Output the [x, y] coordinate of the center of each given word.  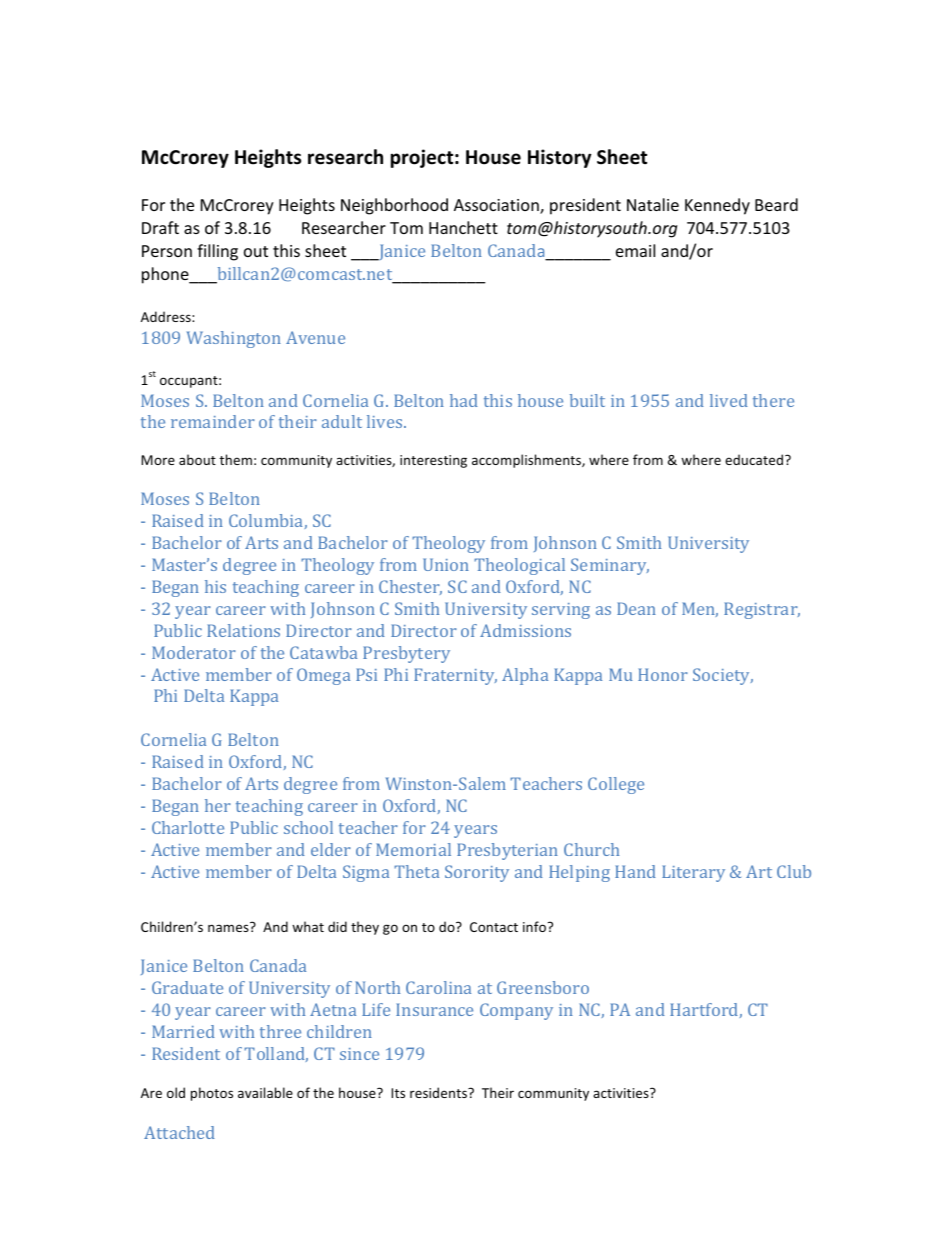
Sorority [477, 873]
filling [217, 252]
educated [754, 459]
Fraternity [455, 676]
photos [212, 1094]
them [235, 459]
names [228, 928]
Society [723, 676]
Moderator [194, 652]
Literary [693, 873]
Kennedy [717, 206]
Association [497, 206]
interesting [433, 461]
